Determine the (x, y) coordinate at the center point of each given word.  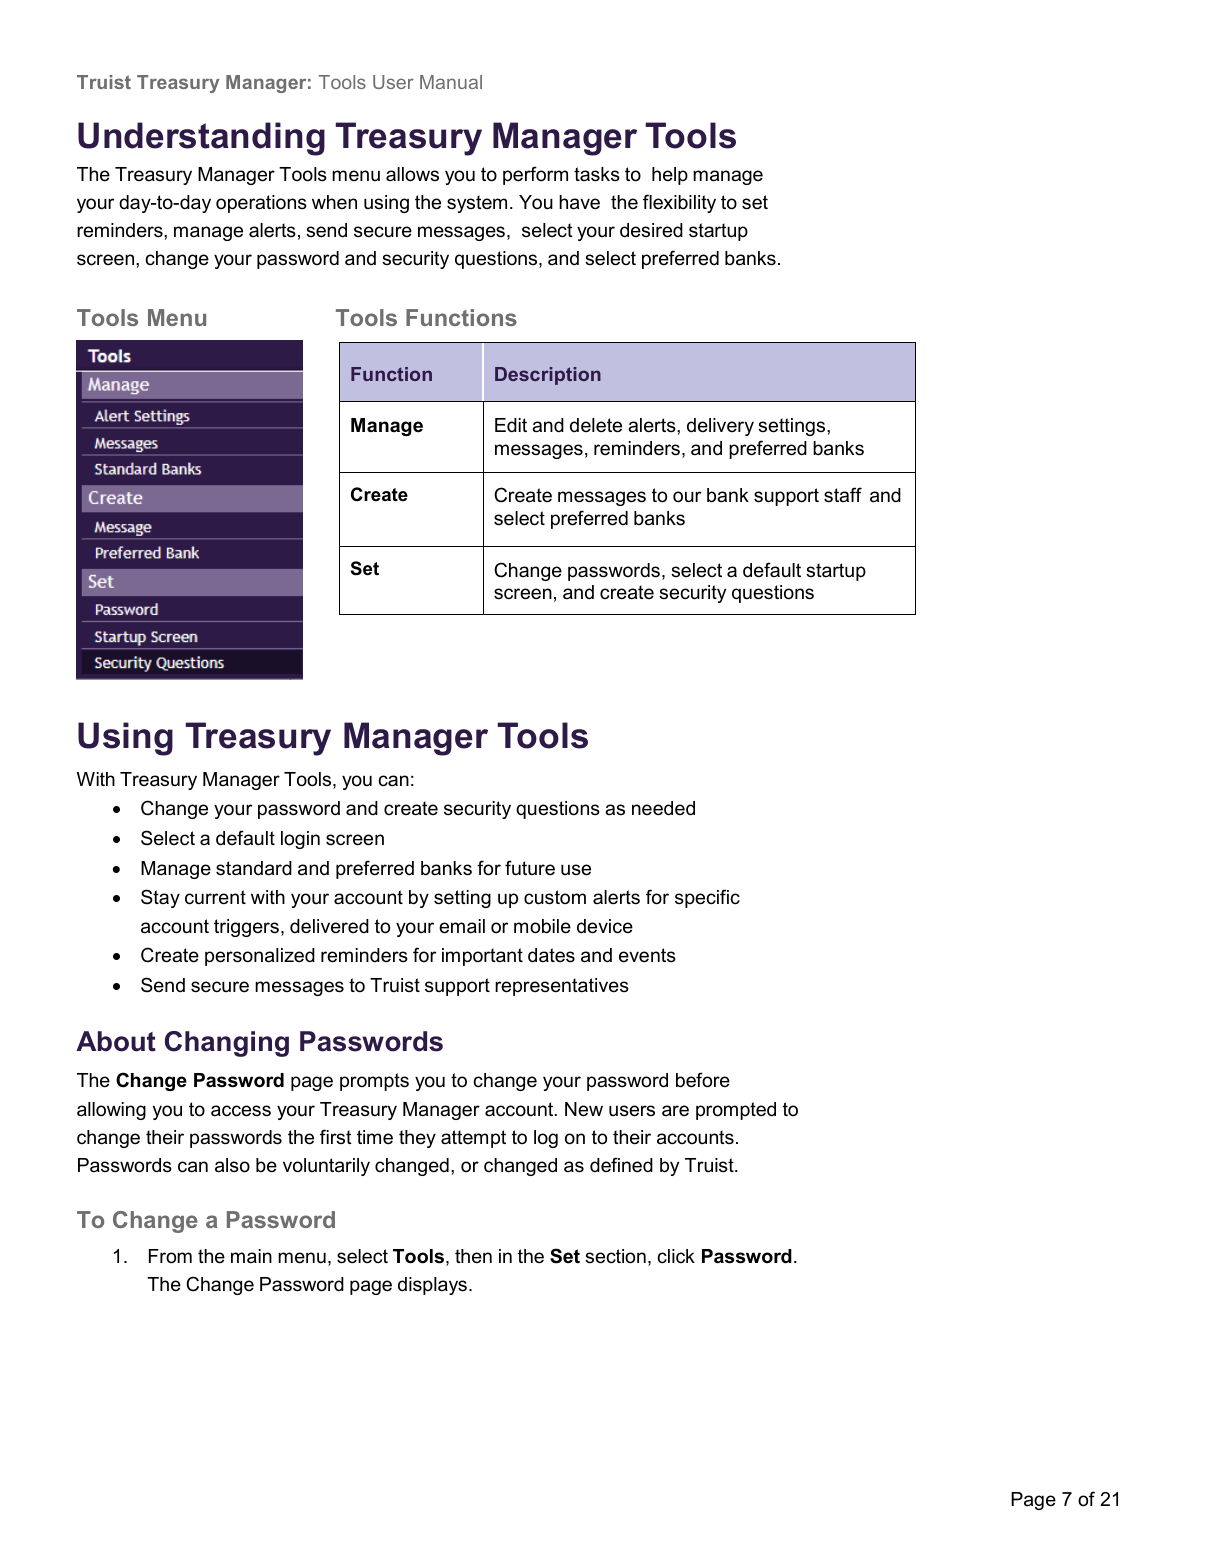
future (530, 868)
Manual (451, 82)
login (300, 840)
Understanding (201, 139)
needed (663, 808)
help (670, 176)
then (473, 1256)
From (170, 1256)
